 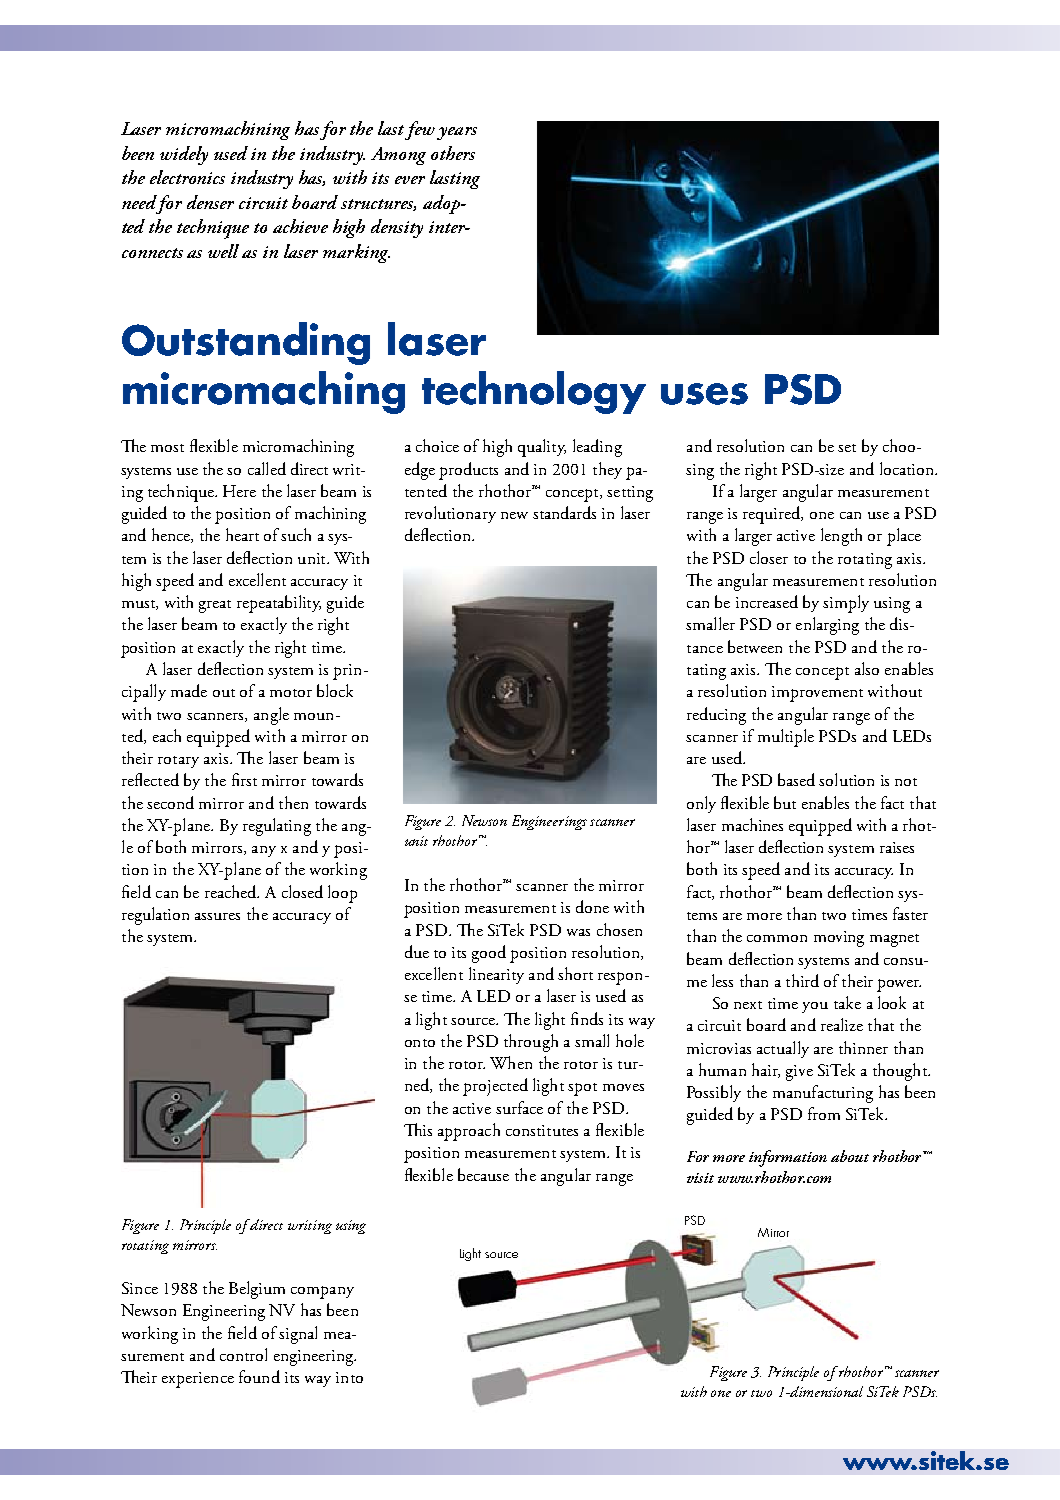 I want to click on electronics, so click(x=187, y=177).
